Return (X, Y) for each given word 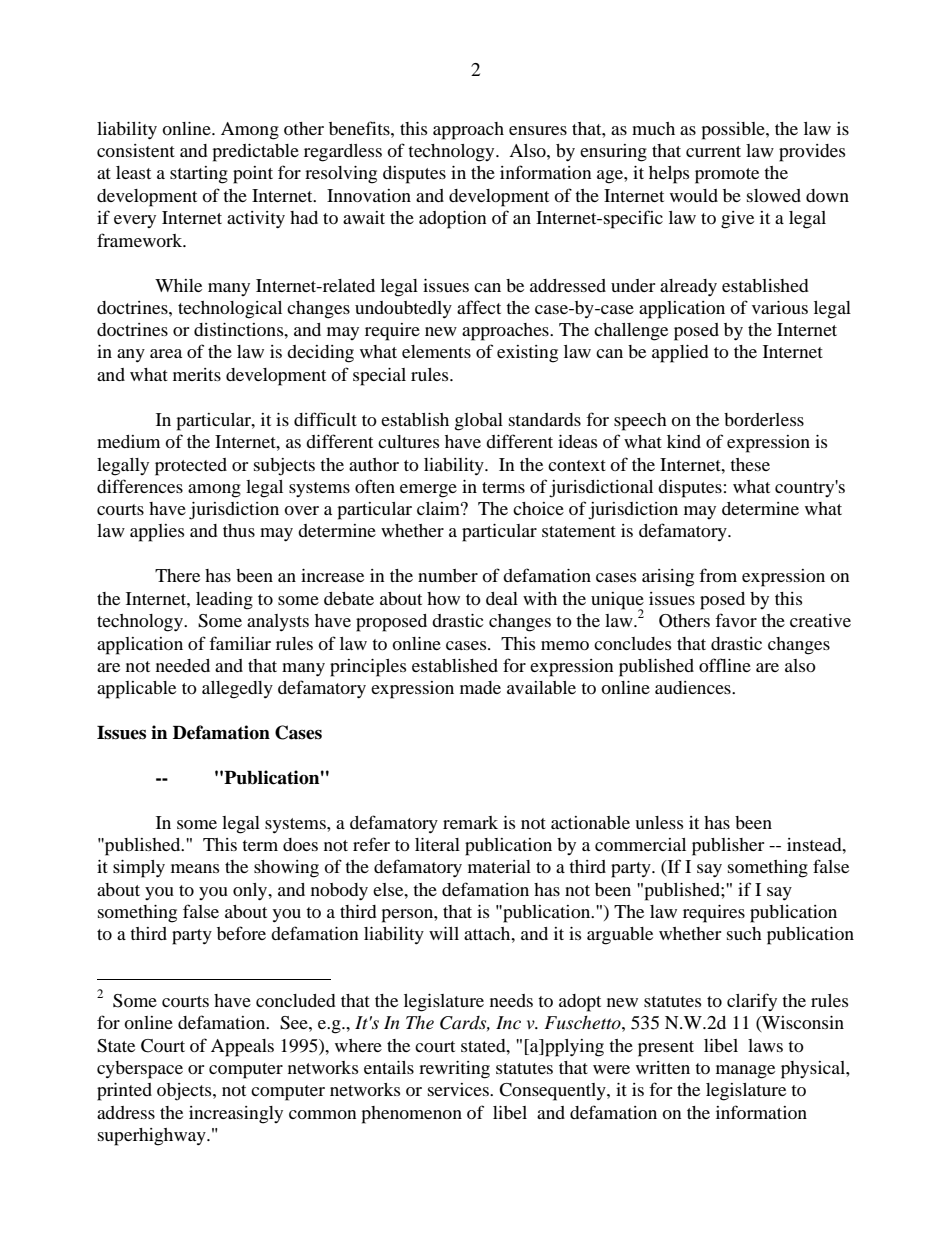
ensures (538, 130)
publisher (728, 847)
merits (197, 374)
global (479, 422)
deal (502, 598)
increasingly (236, 1115)
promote (727, 176)
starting (199, 175)
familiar (240, 643)
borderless (764, 419)
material (499, 866)
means (195, 868)
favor (736, 620)
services (459, 1089)
